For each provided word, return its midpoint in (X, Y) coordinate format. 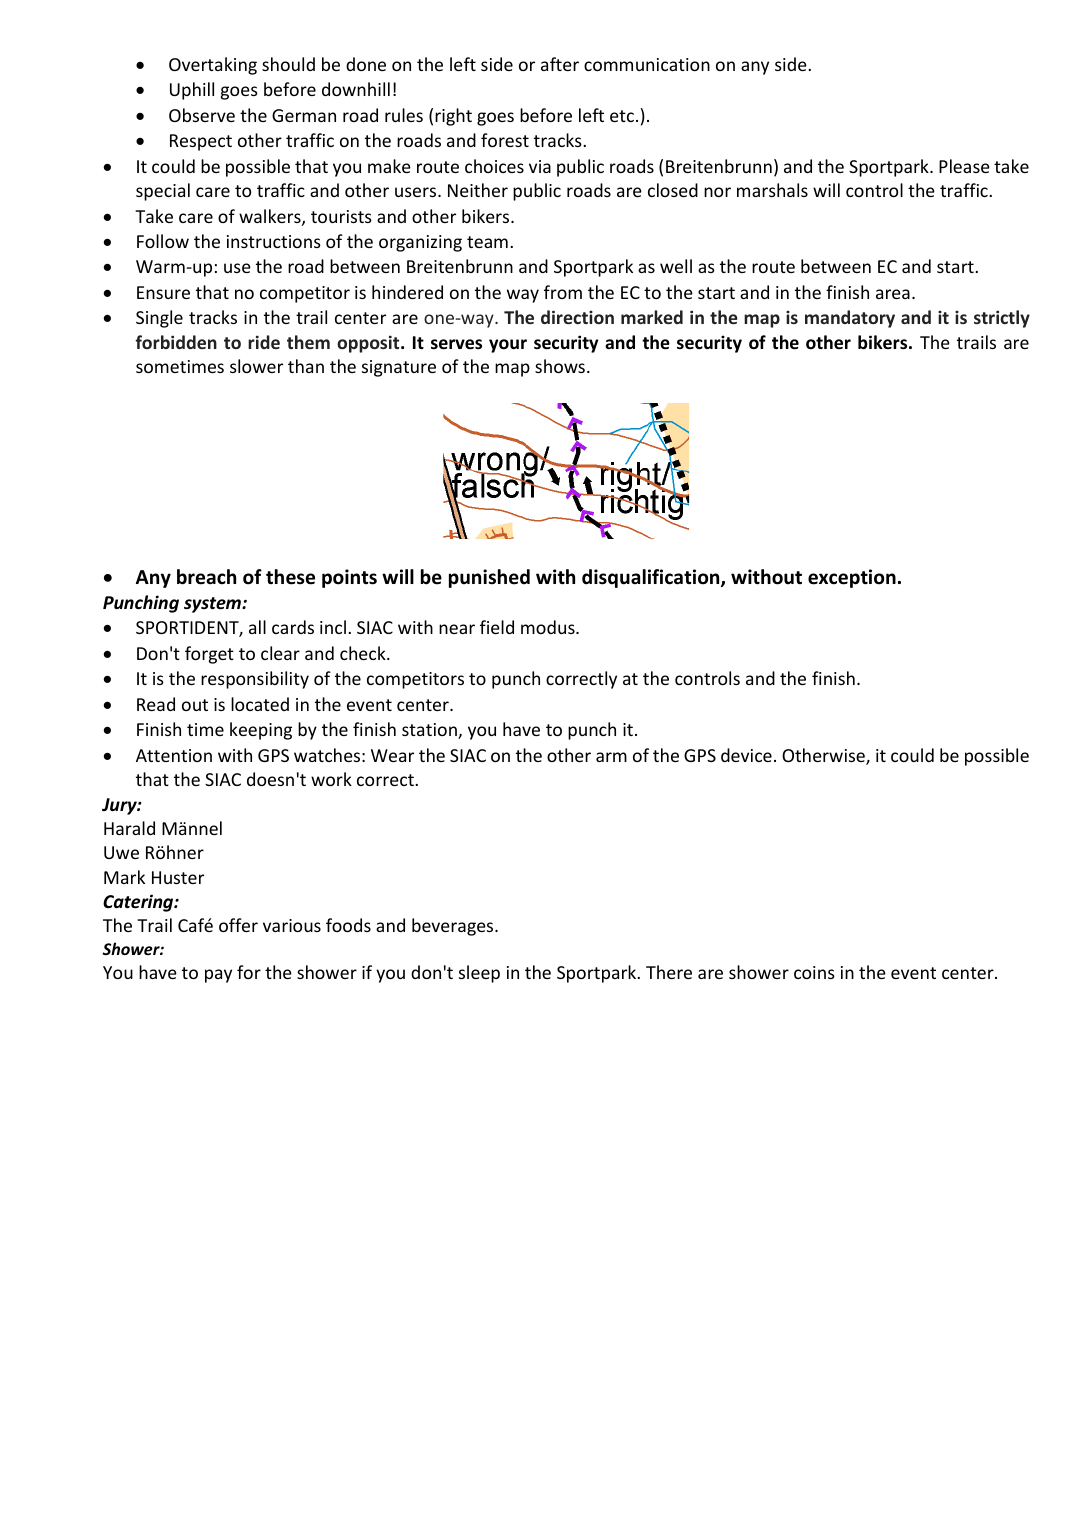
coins (814, 972)
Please (964, 166)
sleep (479, 974)
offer (238, 925)
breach (206, 577)
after (560, 64)
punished (489, 578)
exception (852, 578)
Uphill (192, 91)
